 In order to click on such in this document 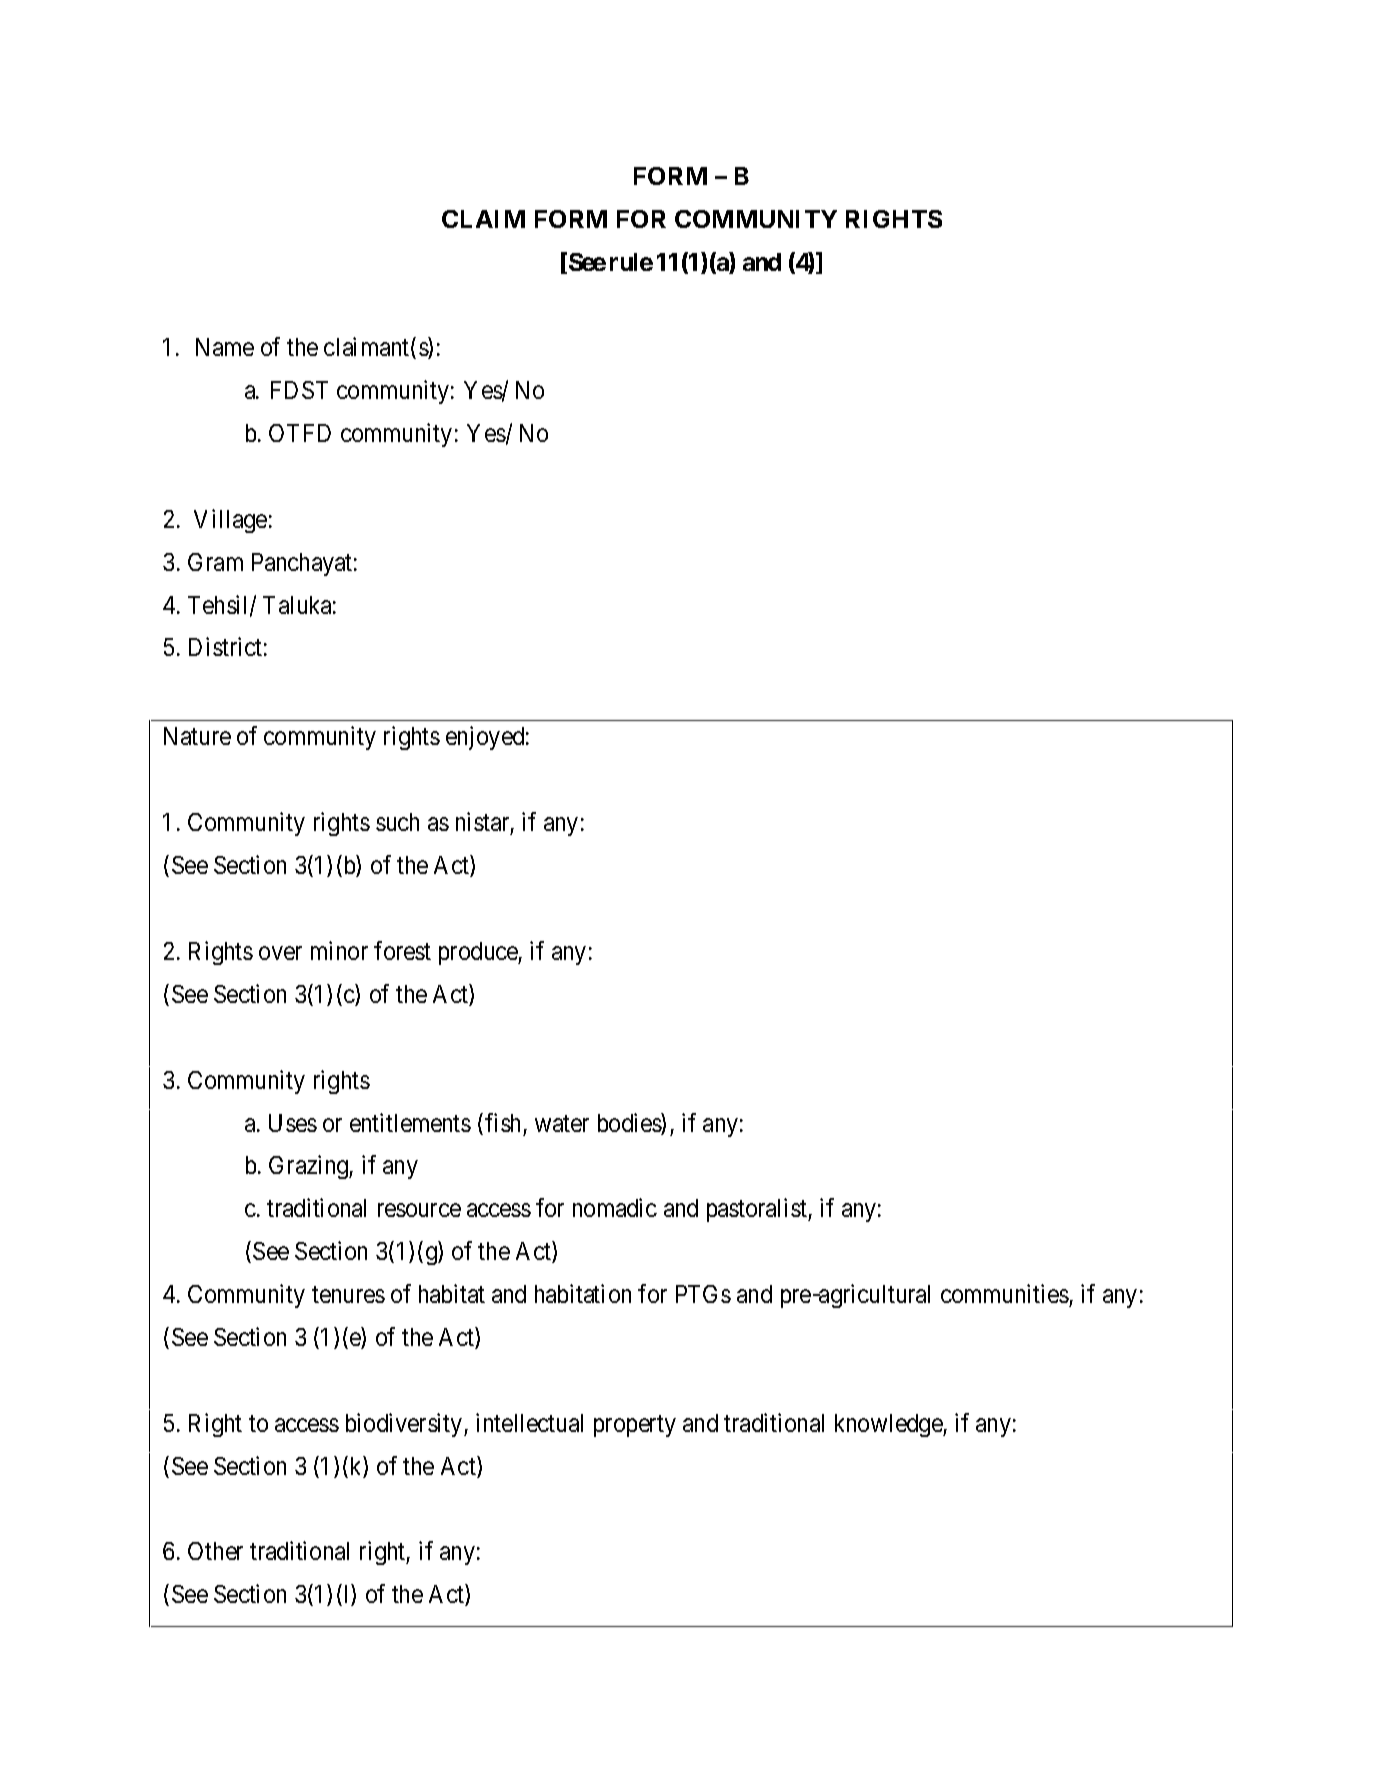, I will do `click(397, 822)`.
